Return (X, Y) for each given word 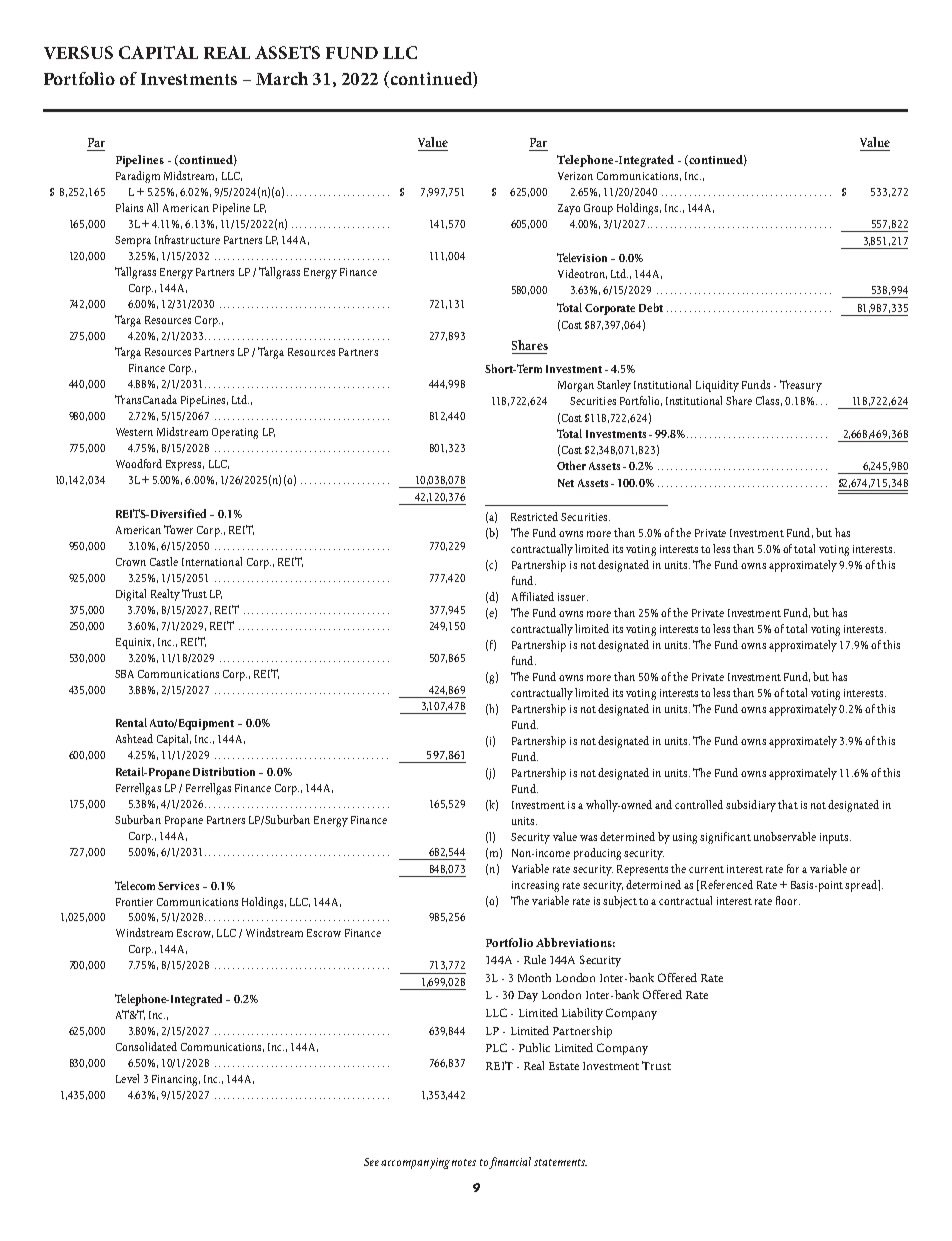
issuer (573, 597)
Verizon (575, 176)
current (706, 869)
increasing (535, 886)
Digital (131, 595)
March (282, 78)
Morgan (576, 386)
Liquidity (717, 386)
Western (134, 432)
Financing (176, 1080)
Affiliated (533, 596)
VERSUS (78, 52)
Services (178, 886)
